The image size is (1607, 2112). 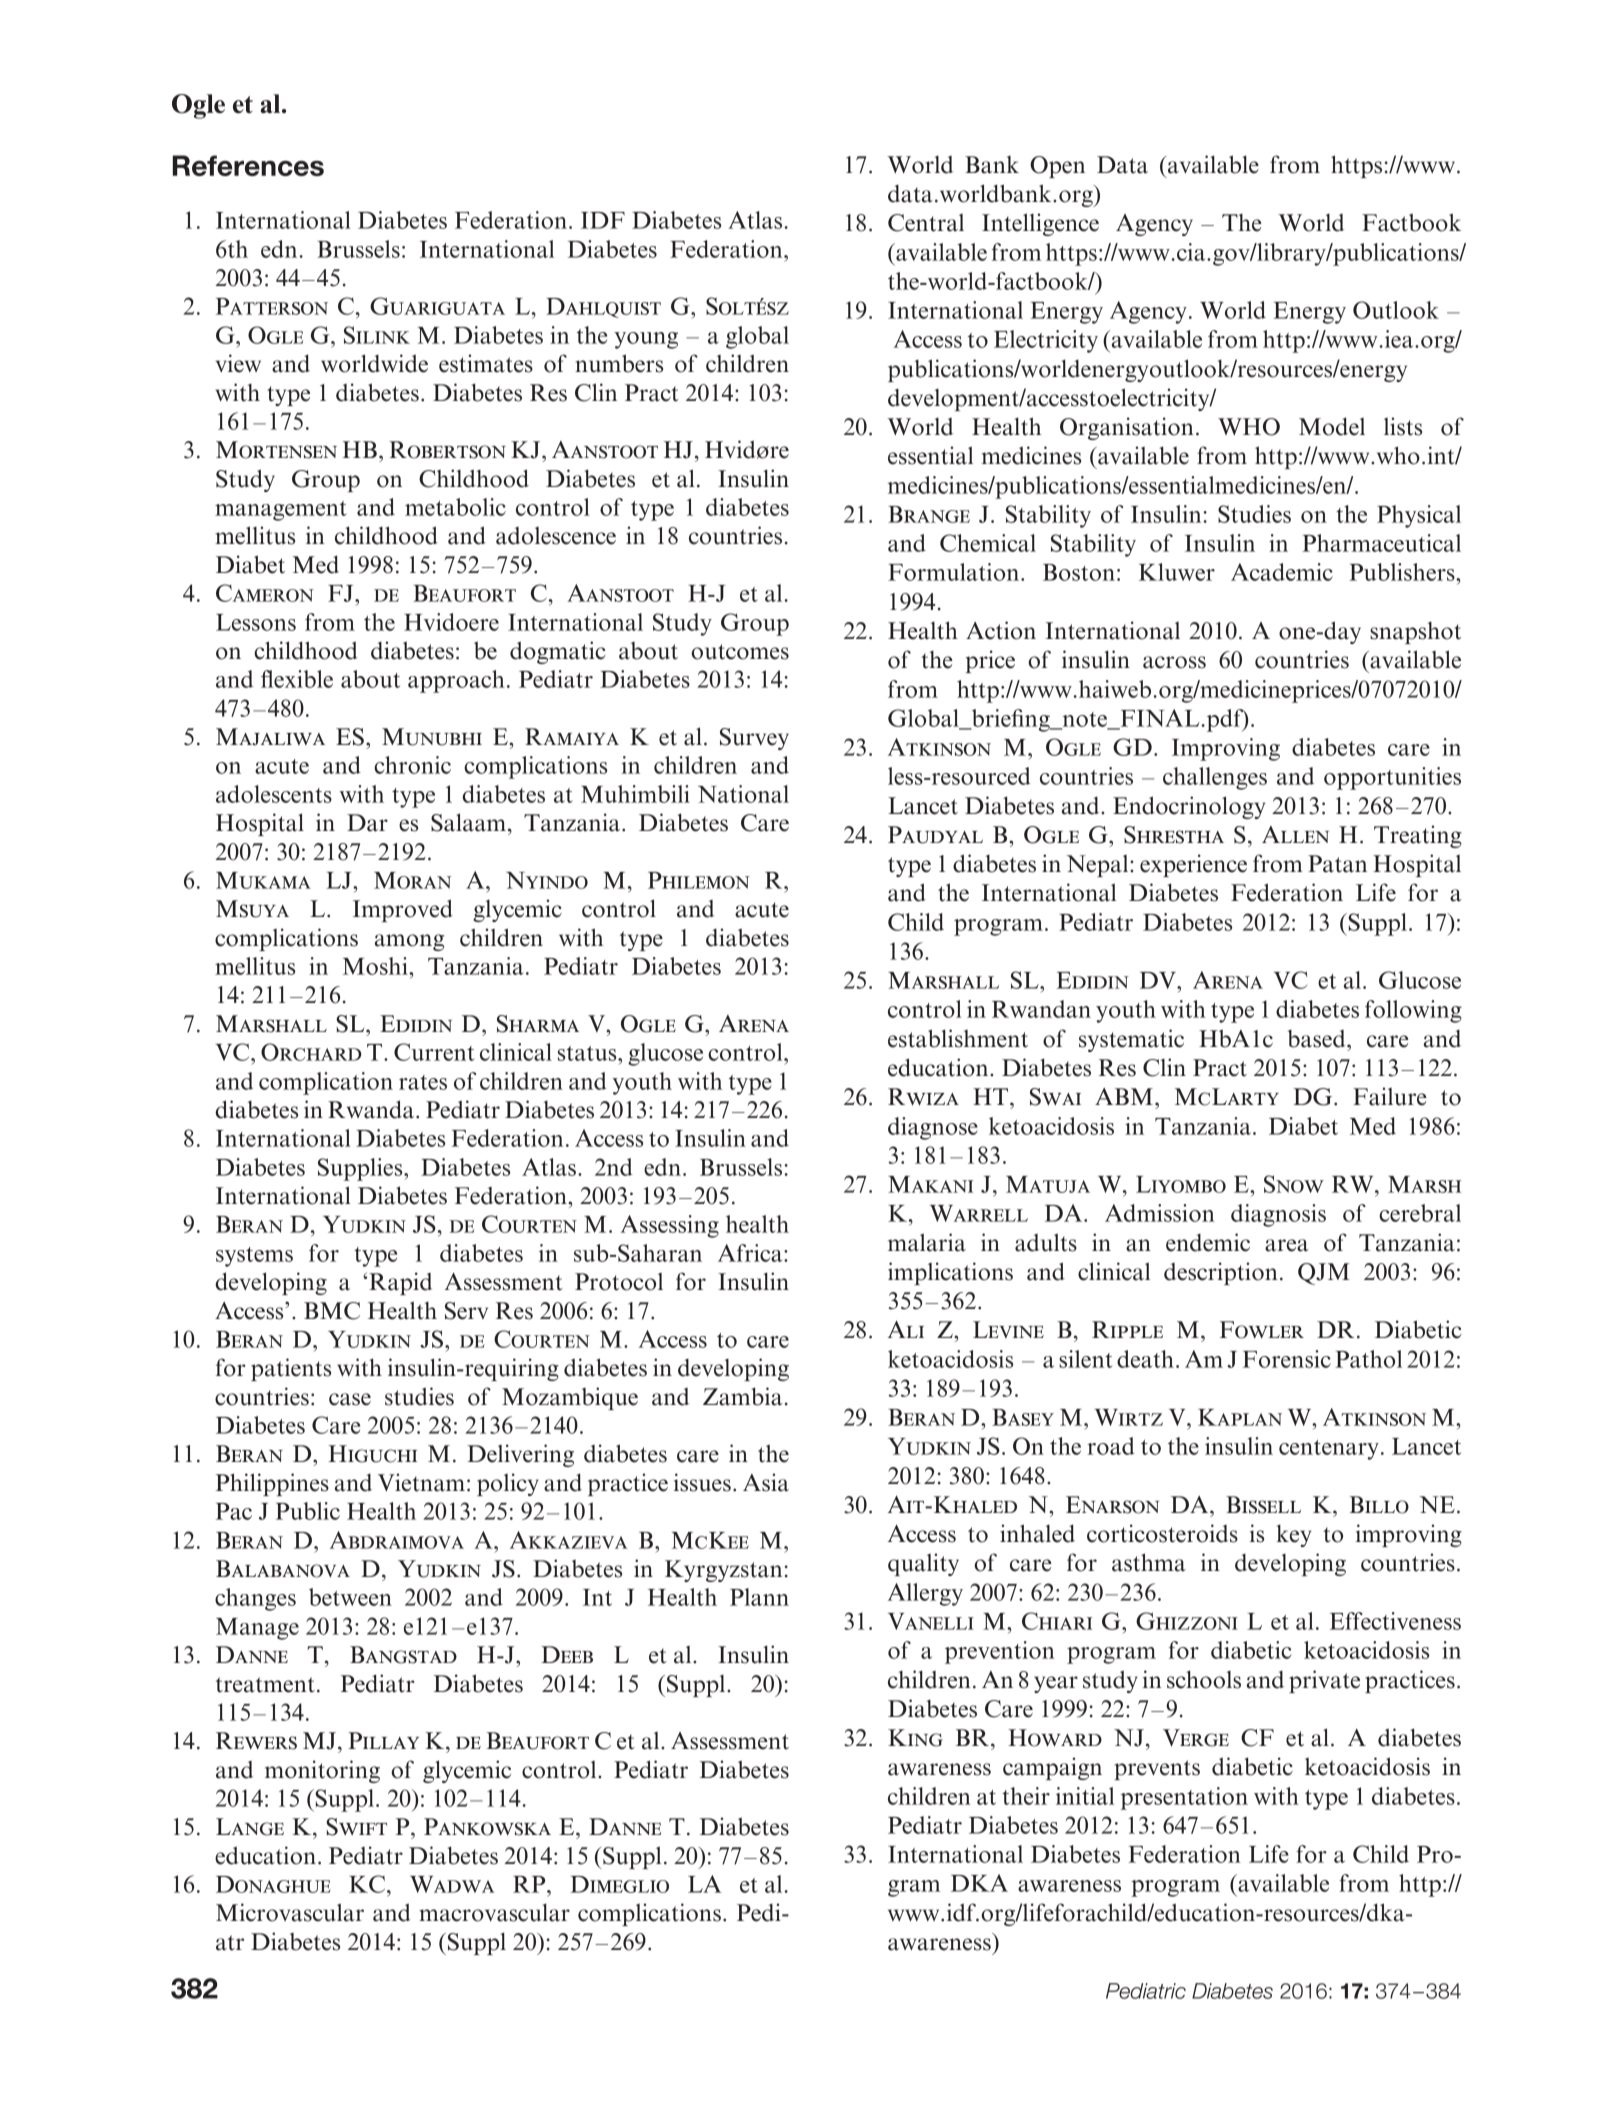 What do you see at coordinates (356, 1827) in the page?
I see `Swift` at bounding box center [356, 1827].
